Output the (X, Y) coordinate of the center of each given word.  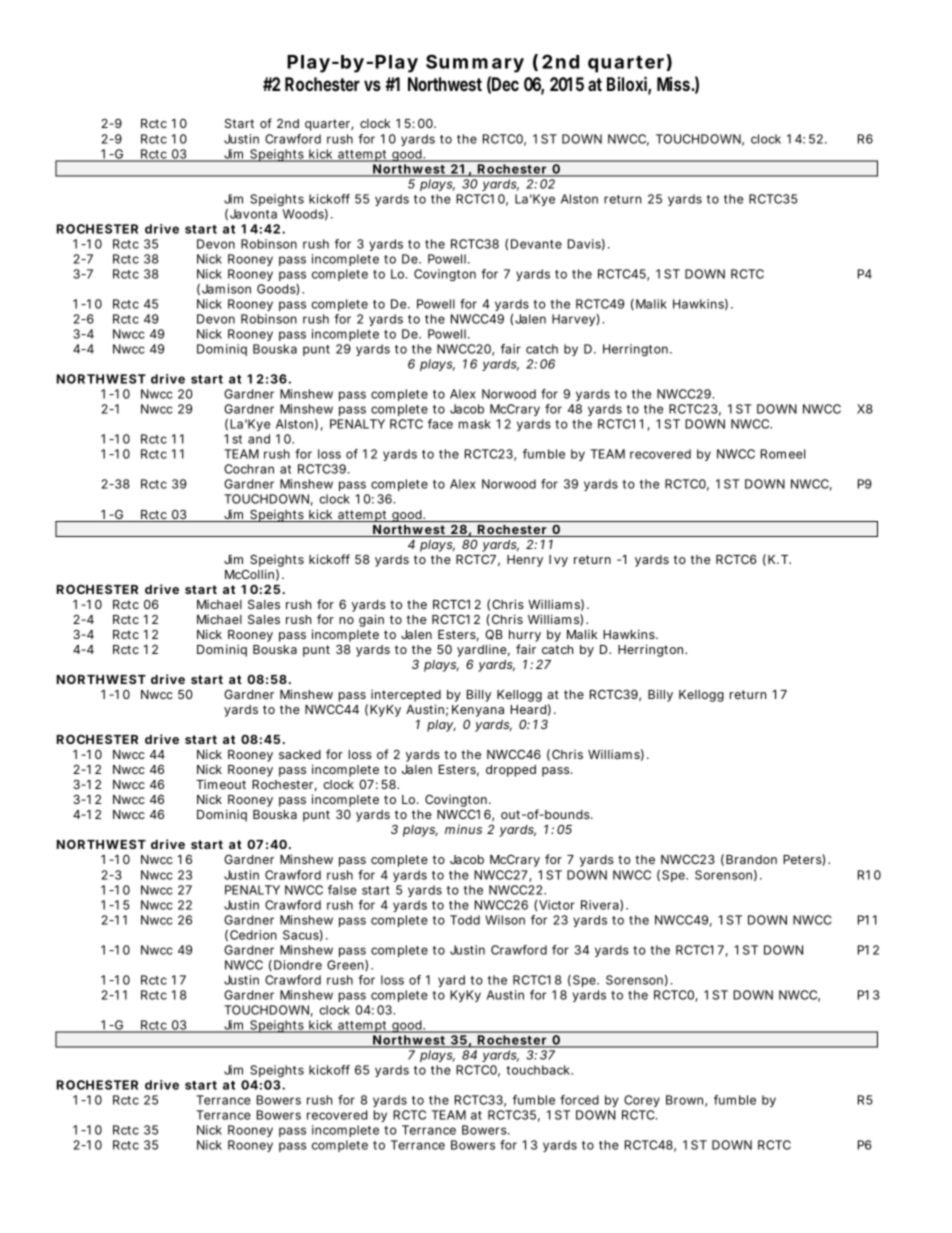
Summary (475, 63)
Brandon (751, 859)
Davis (584, 244)
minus (463, 829)
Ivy (558, 561)
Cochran (249, 469)
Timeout (221, 784)
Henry (525, 561)
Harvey (573, 320)
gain (371, 620)
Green (345, 965)
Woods (303, 214)
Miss (674, 84)
